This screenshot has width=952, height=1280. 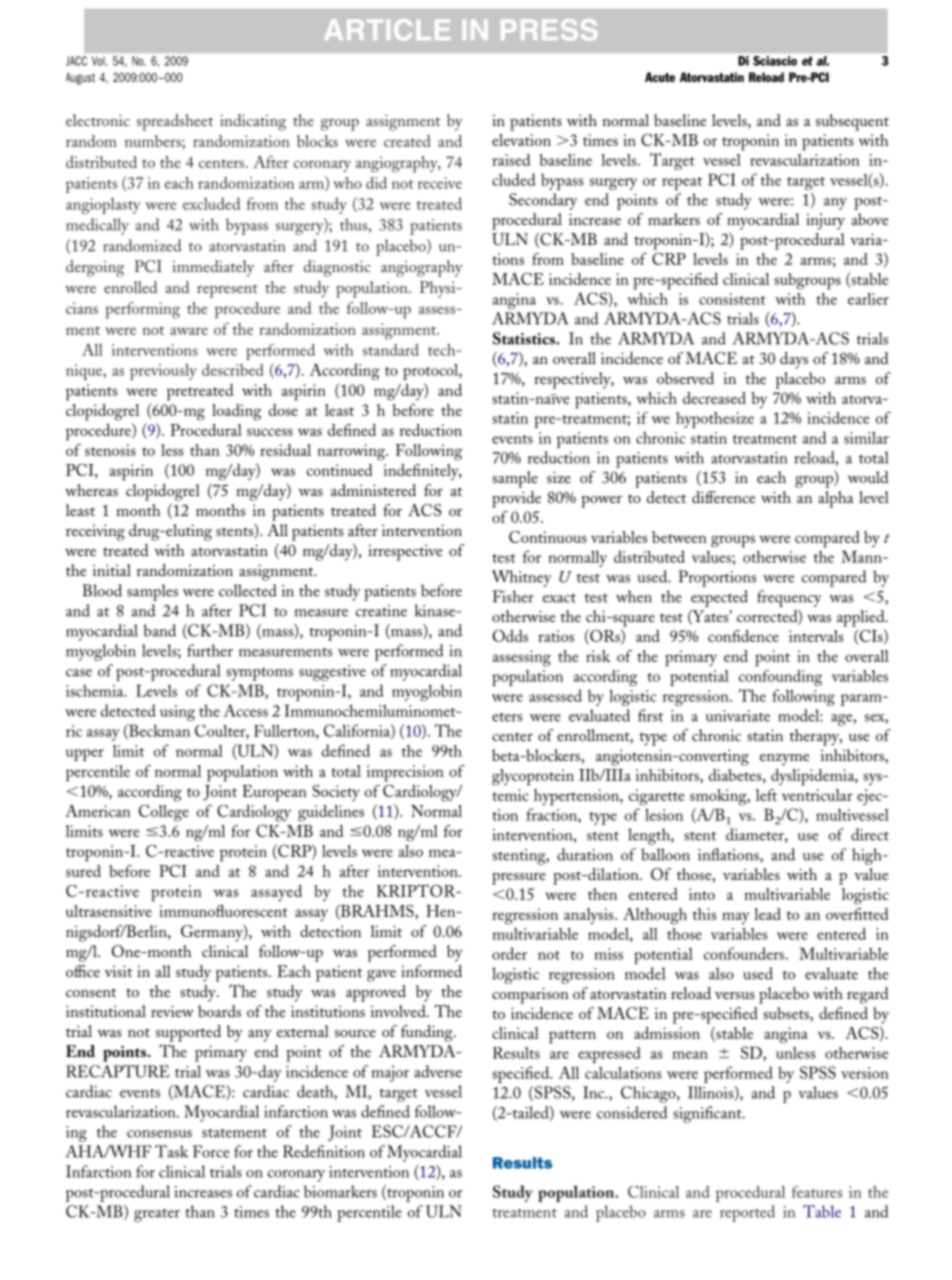 What do you see at coordinates (509, 953) in the screenshot?
I see `order` at bounding box center [509, 953].
